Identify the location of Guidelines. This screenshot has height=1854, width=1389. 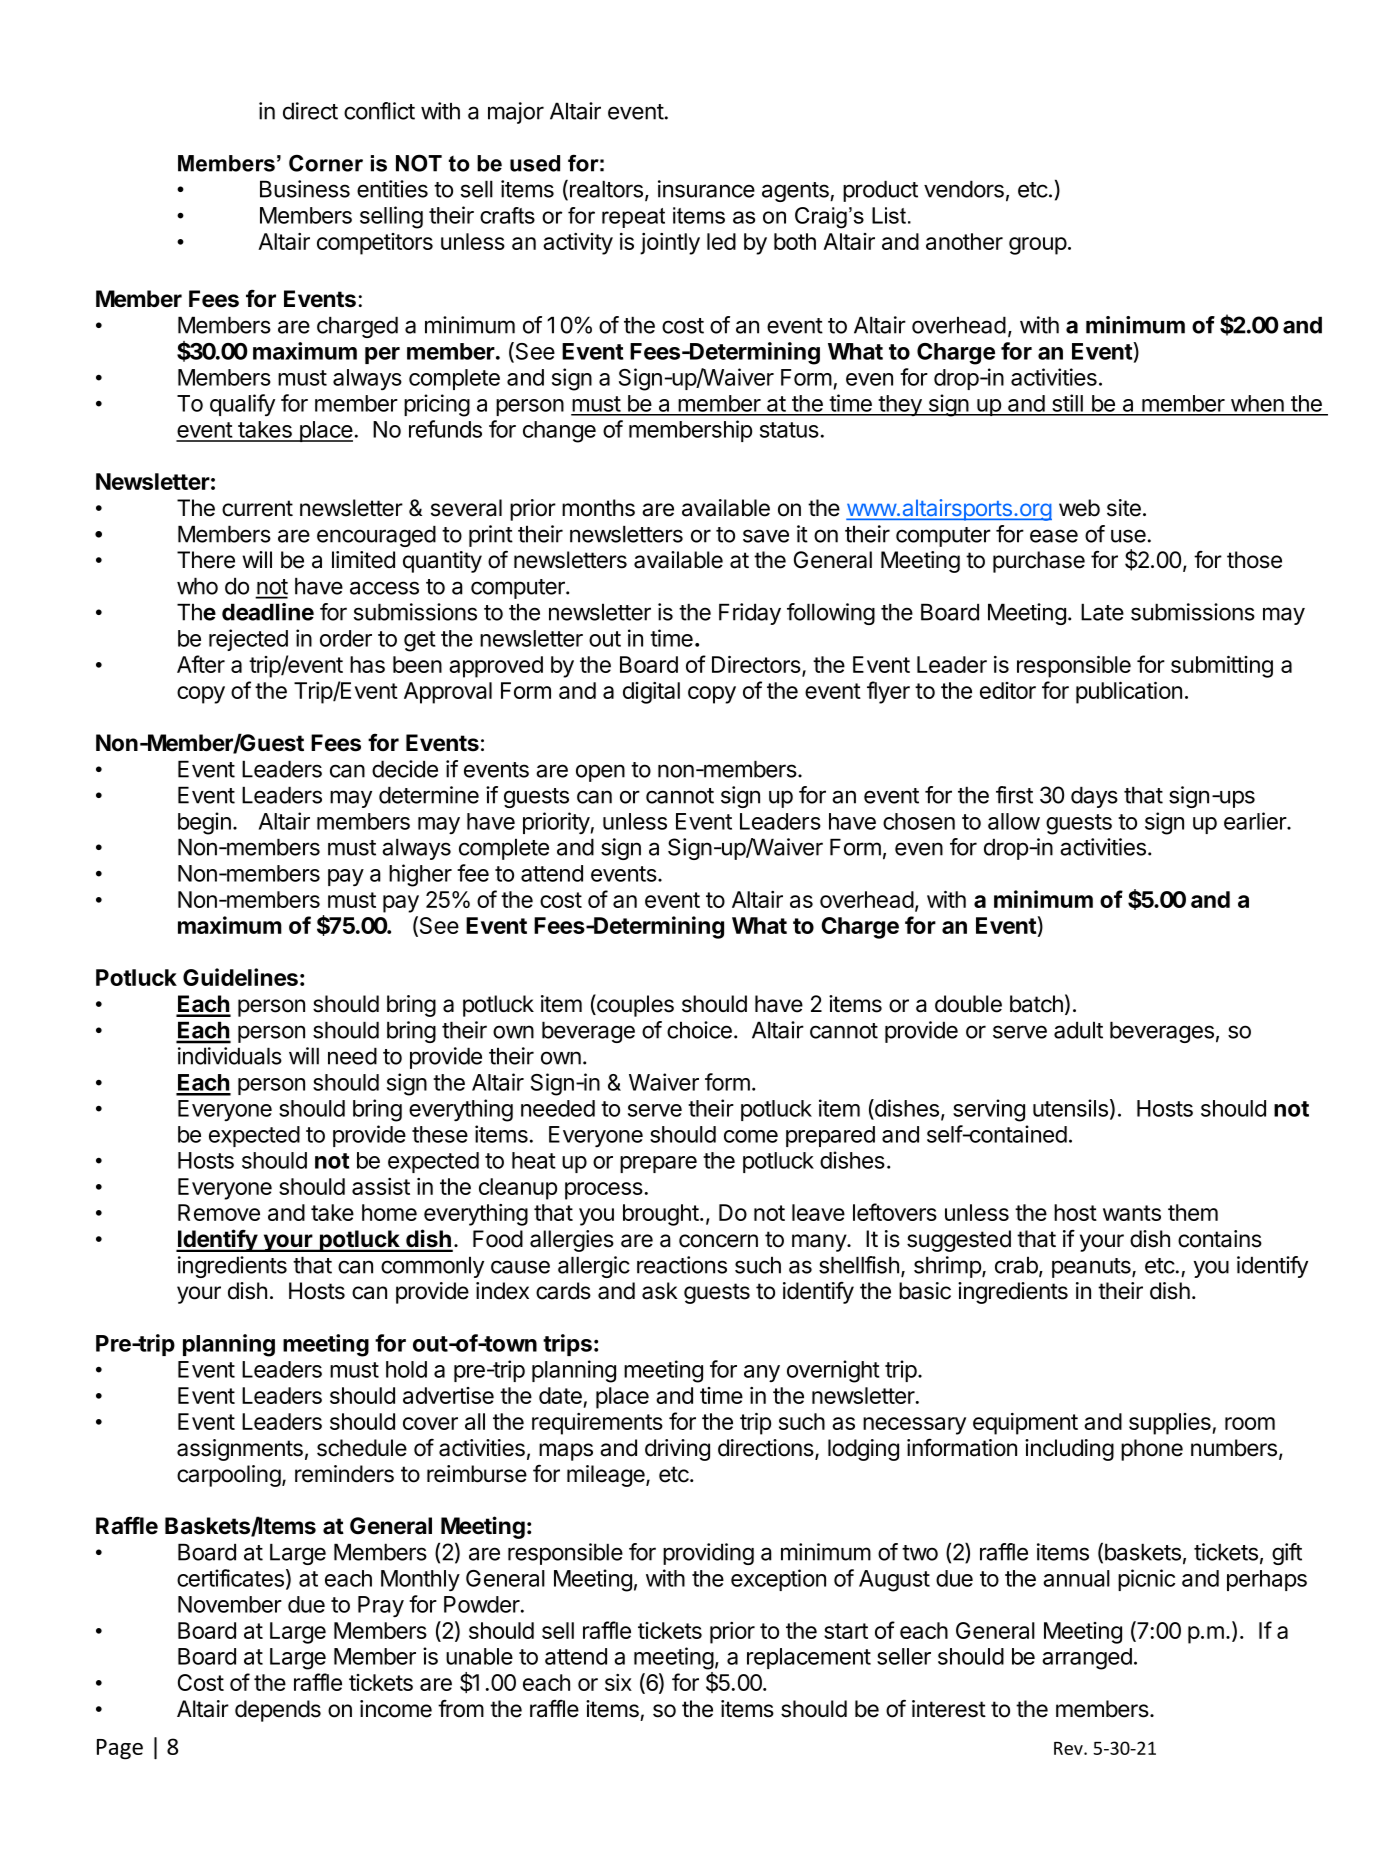
(240, 977).
